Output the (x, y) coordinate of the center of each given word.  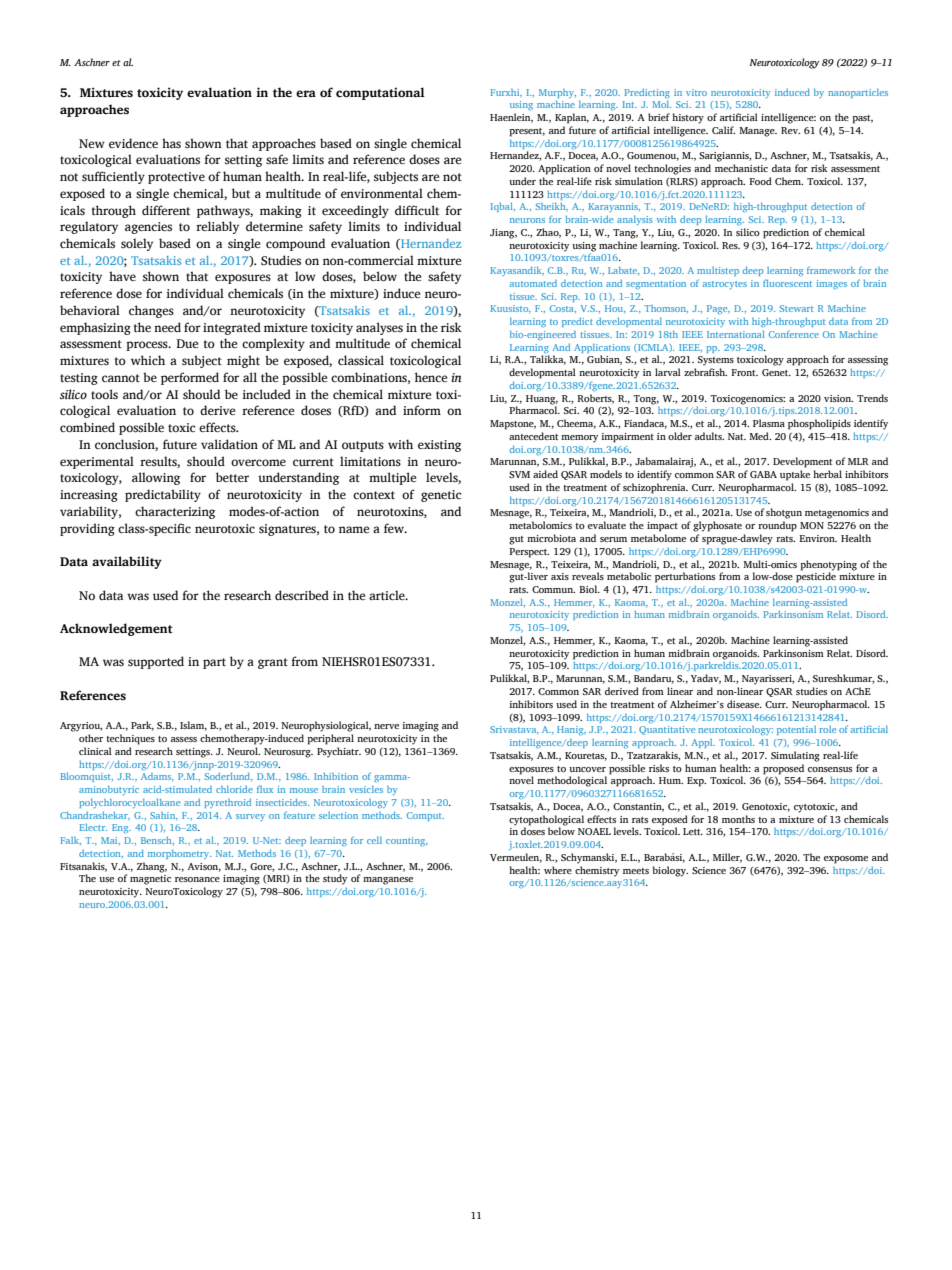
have (122, 276)
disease (744, 704)
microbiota (551, 538)
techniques (130, 739)
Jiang (503, 234)
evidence (133, 143)
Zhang (152, 867)
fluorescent (787, 283)
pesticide (817, 576)
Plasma (769, 423)
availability (127, 562)
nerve (386, 726)
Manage (758, 132)
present (527, 132)
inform (422, 410)
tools (104, 394)
